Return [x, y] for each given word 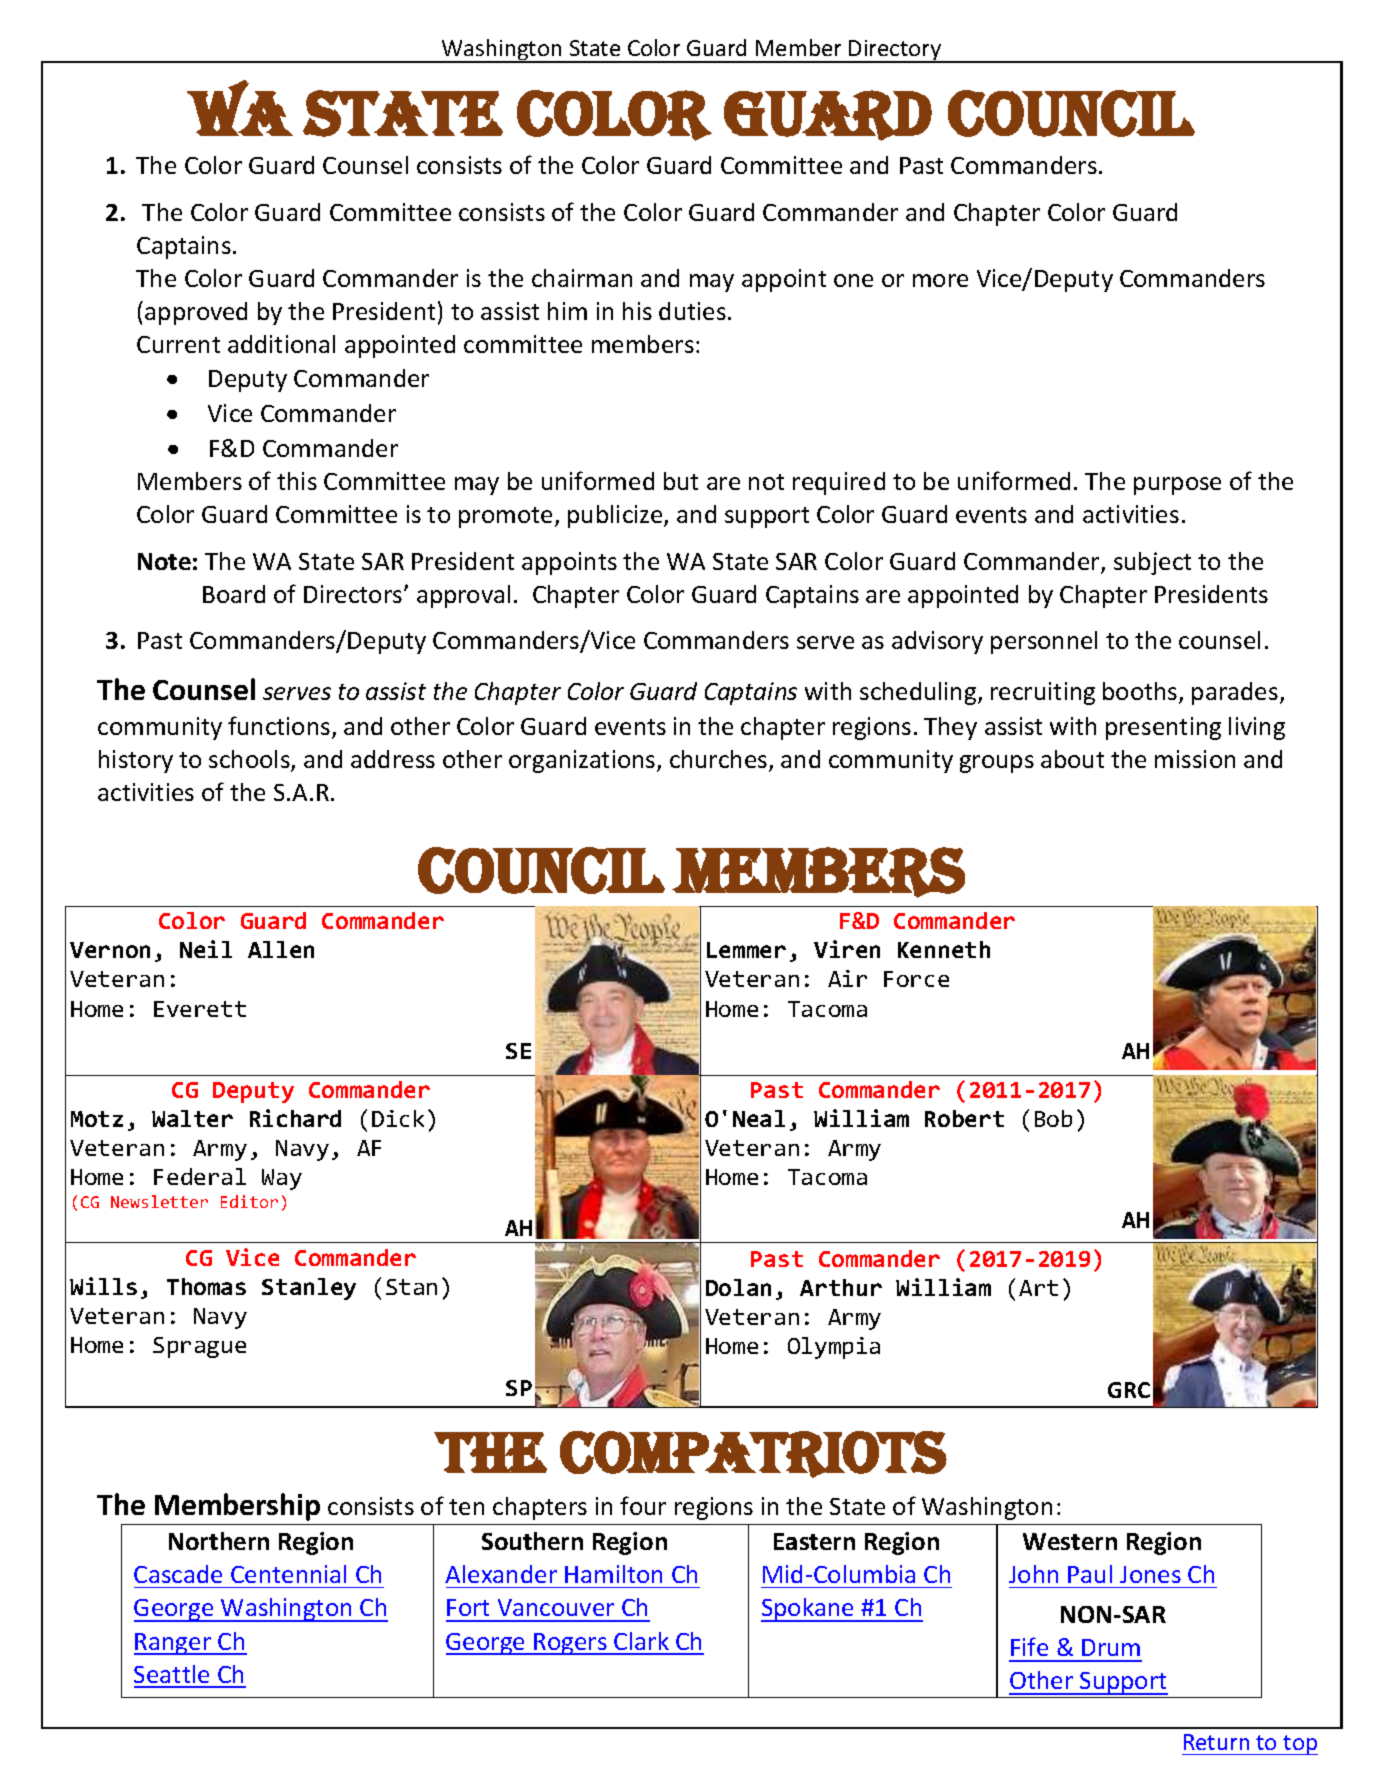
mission [1195, 759]
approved [196, 313]
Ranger [174, 1644]
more [940, 280]
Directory [895, 51]
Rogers [570, 1644]
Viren [847, 949]
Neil [206, 949]
